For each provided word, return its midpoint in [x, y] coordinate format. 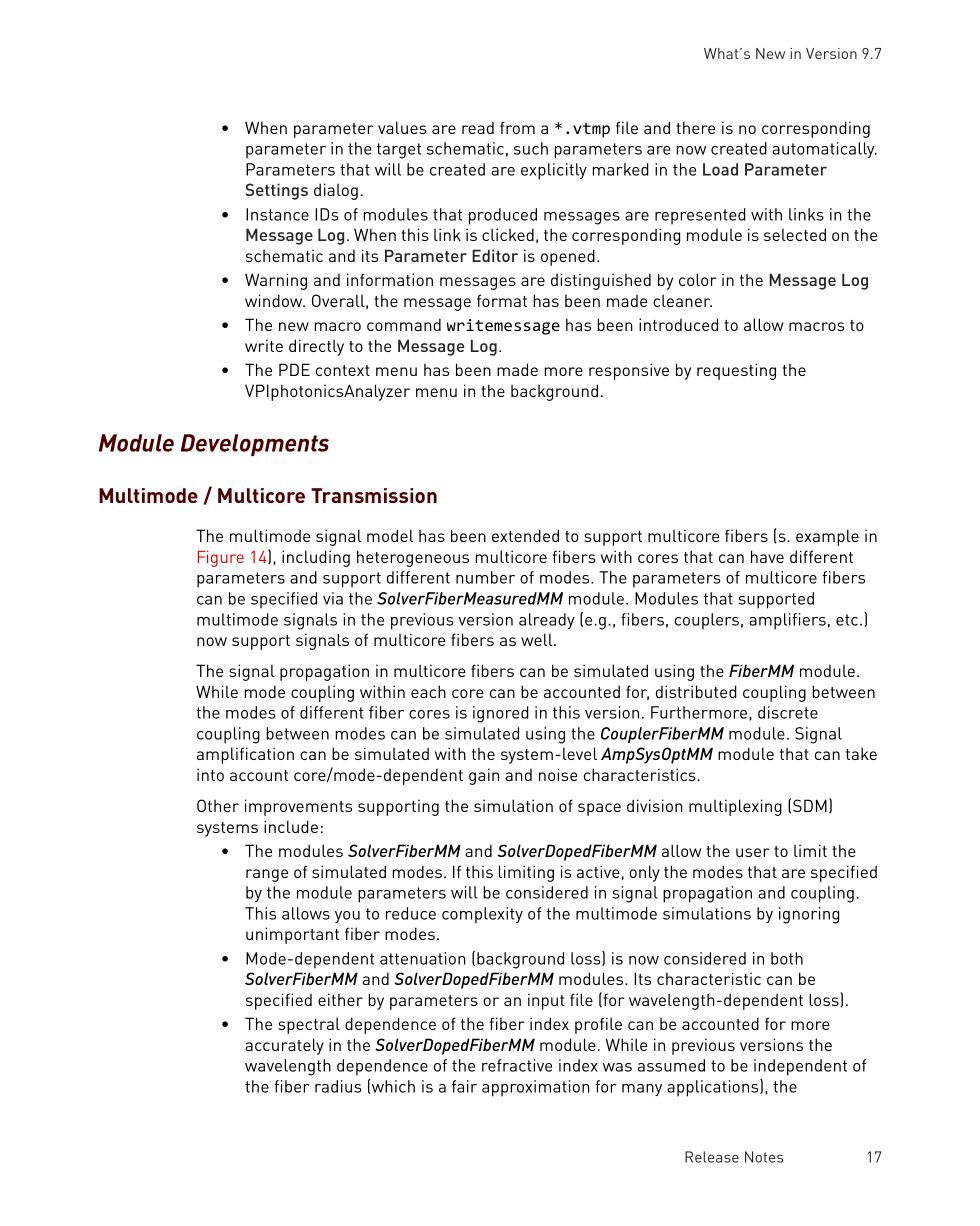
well [538, 639]
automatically [824, 150]
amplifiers [787, 621]
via [333, 598]
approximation [536, 1088]
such [531, 148]
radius [338, 1086]
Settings [276, 191]
